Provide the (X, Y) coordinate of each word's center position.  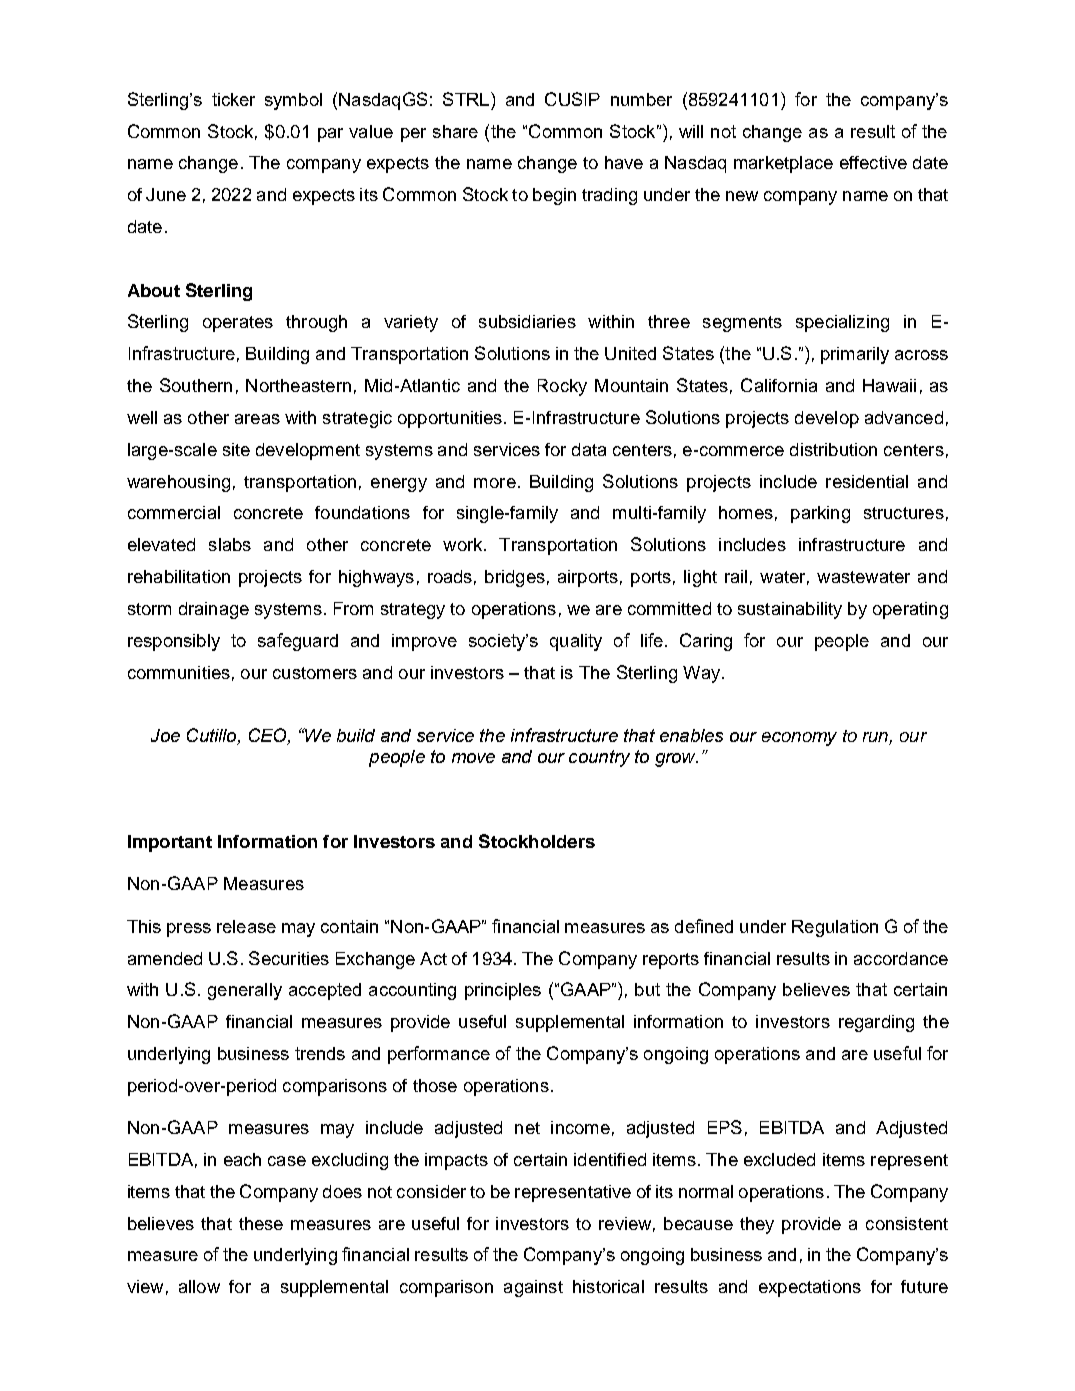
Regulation (835, 928)
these (261, 1223)
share (455, 131)
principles (503, 991)
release (246, 926)
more (495, 483)
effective (873, 162)
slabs (230, 544)
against (533, 1288)
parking (820, 514)
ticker (233, 99)
